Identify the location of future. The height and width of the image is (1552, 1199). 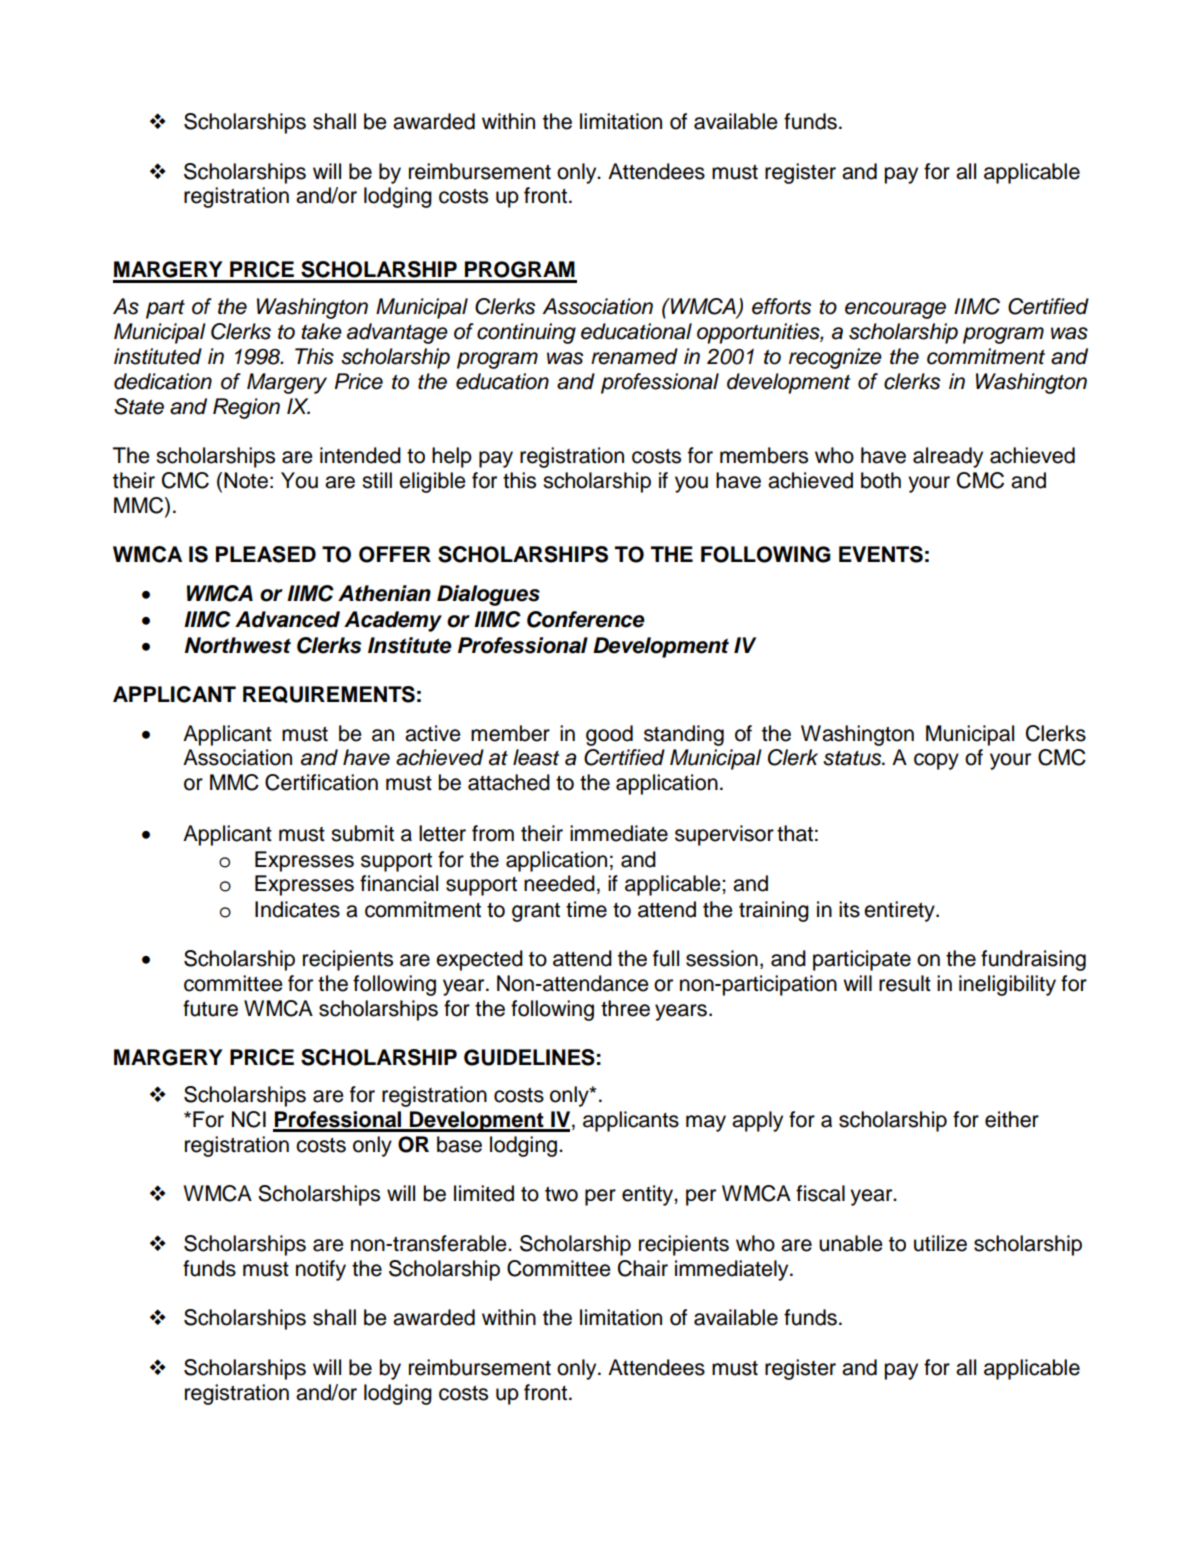
(210, 1008).
